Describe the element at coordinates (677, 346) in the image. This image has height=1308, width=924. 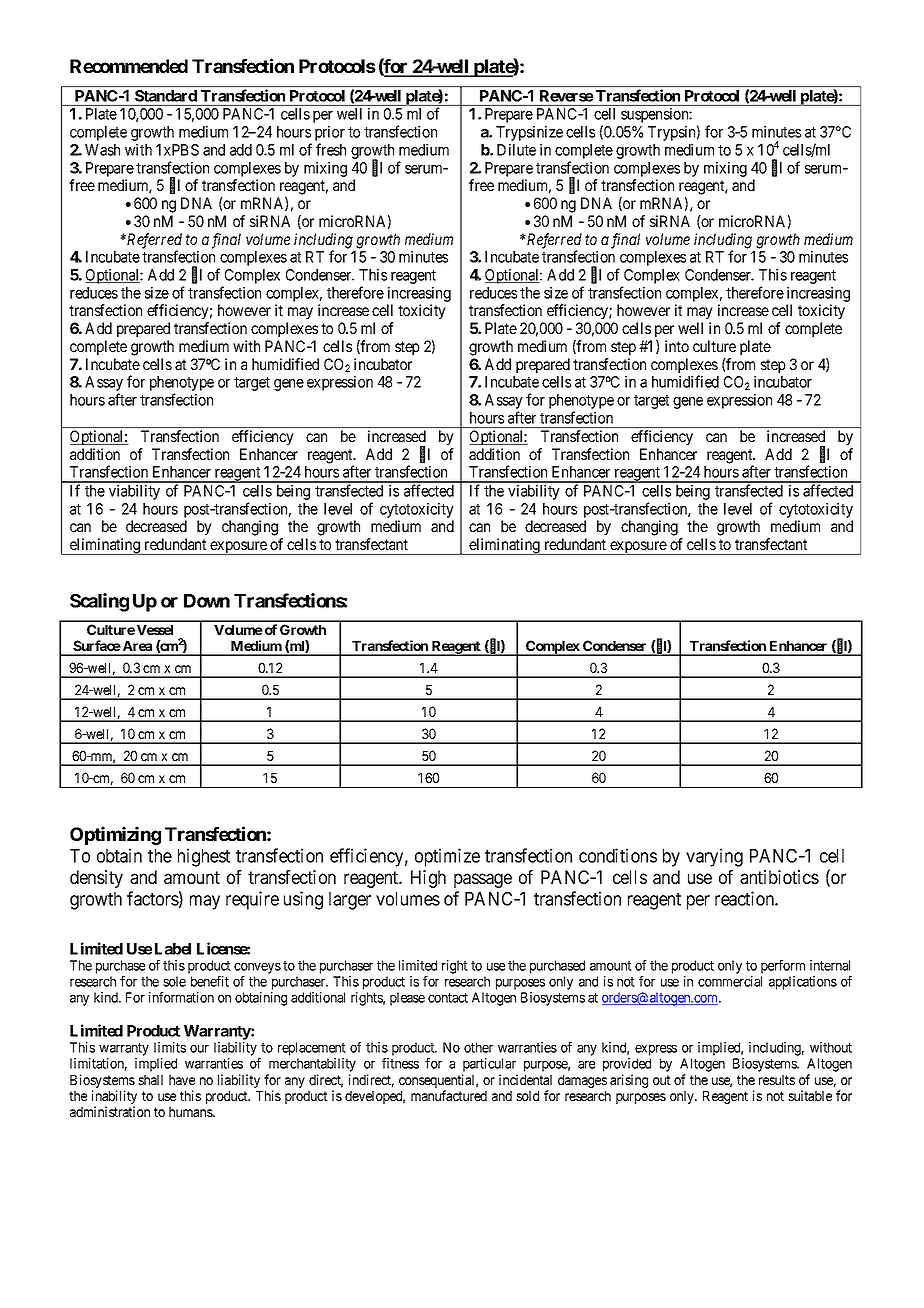
I see `into` at that location.
